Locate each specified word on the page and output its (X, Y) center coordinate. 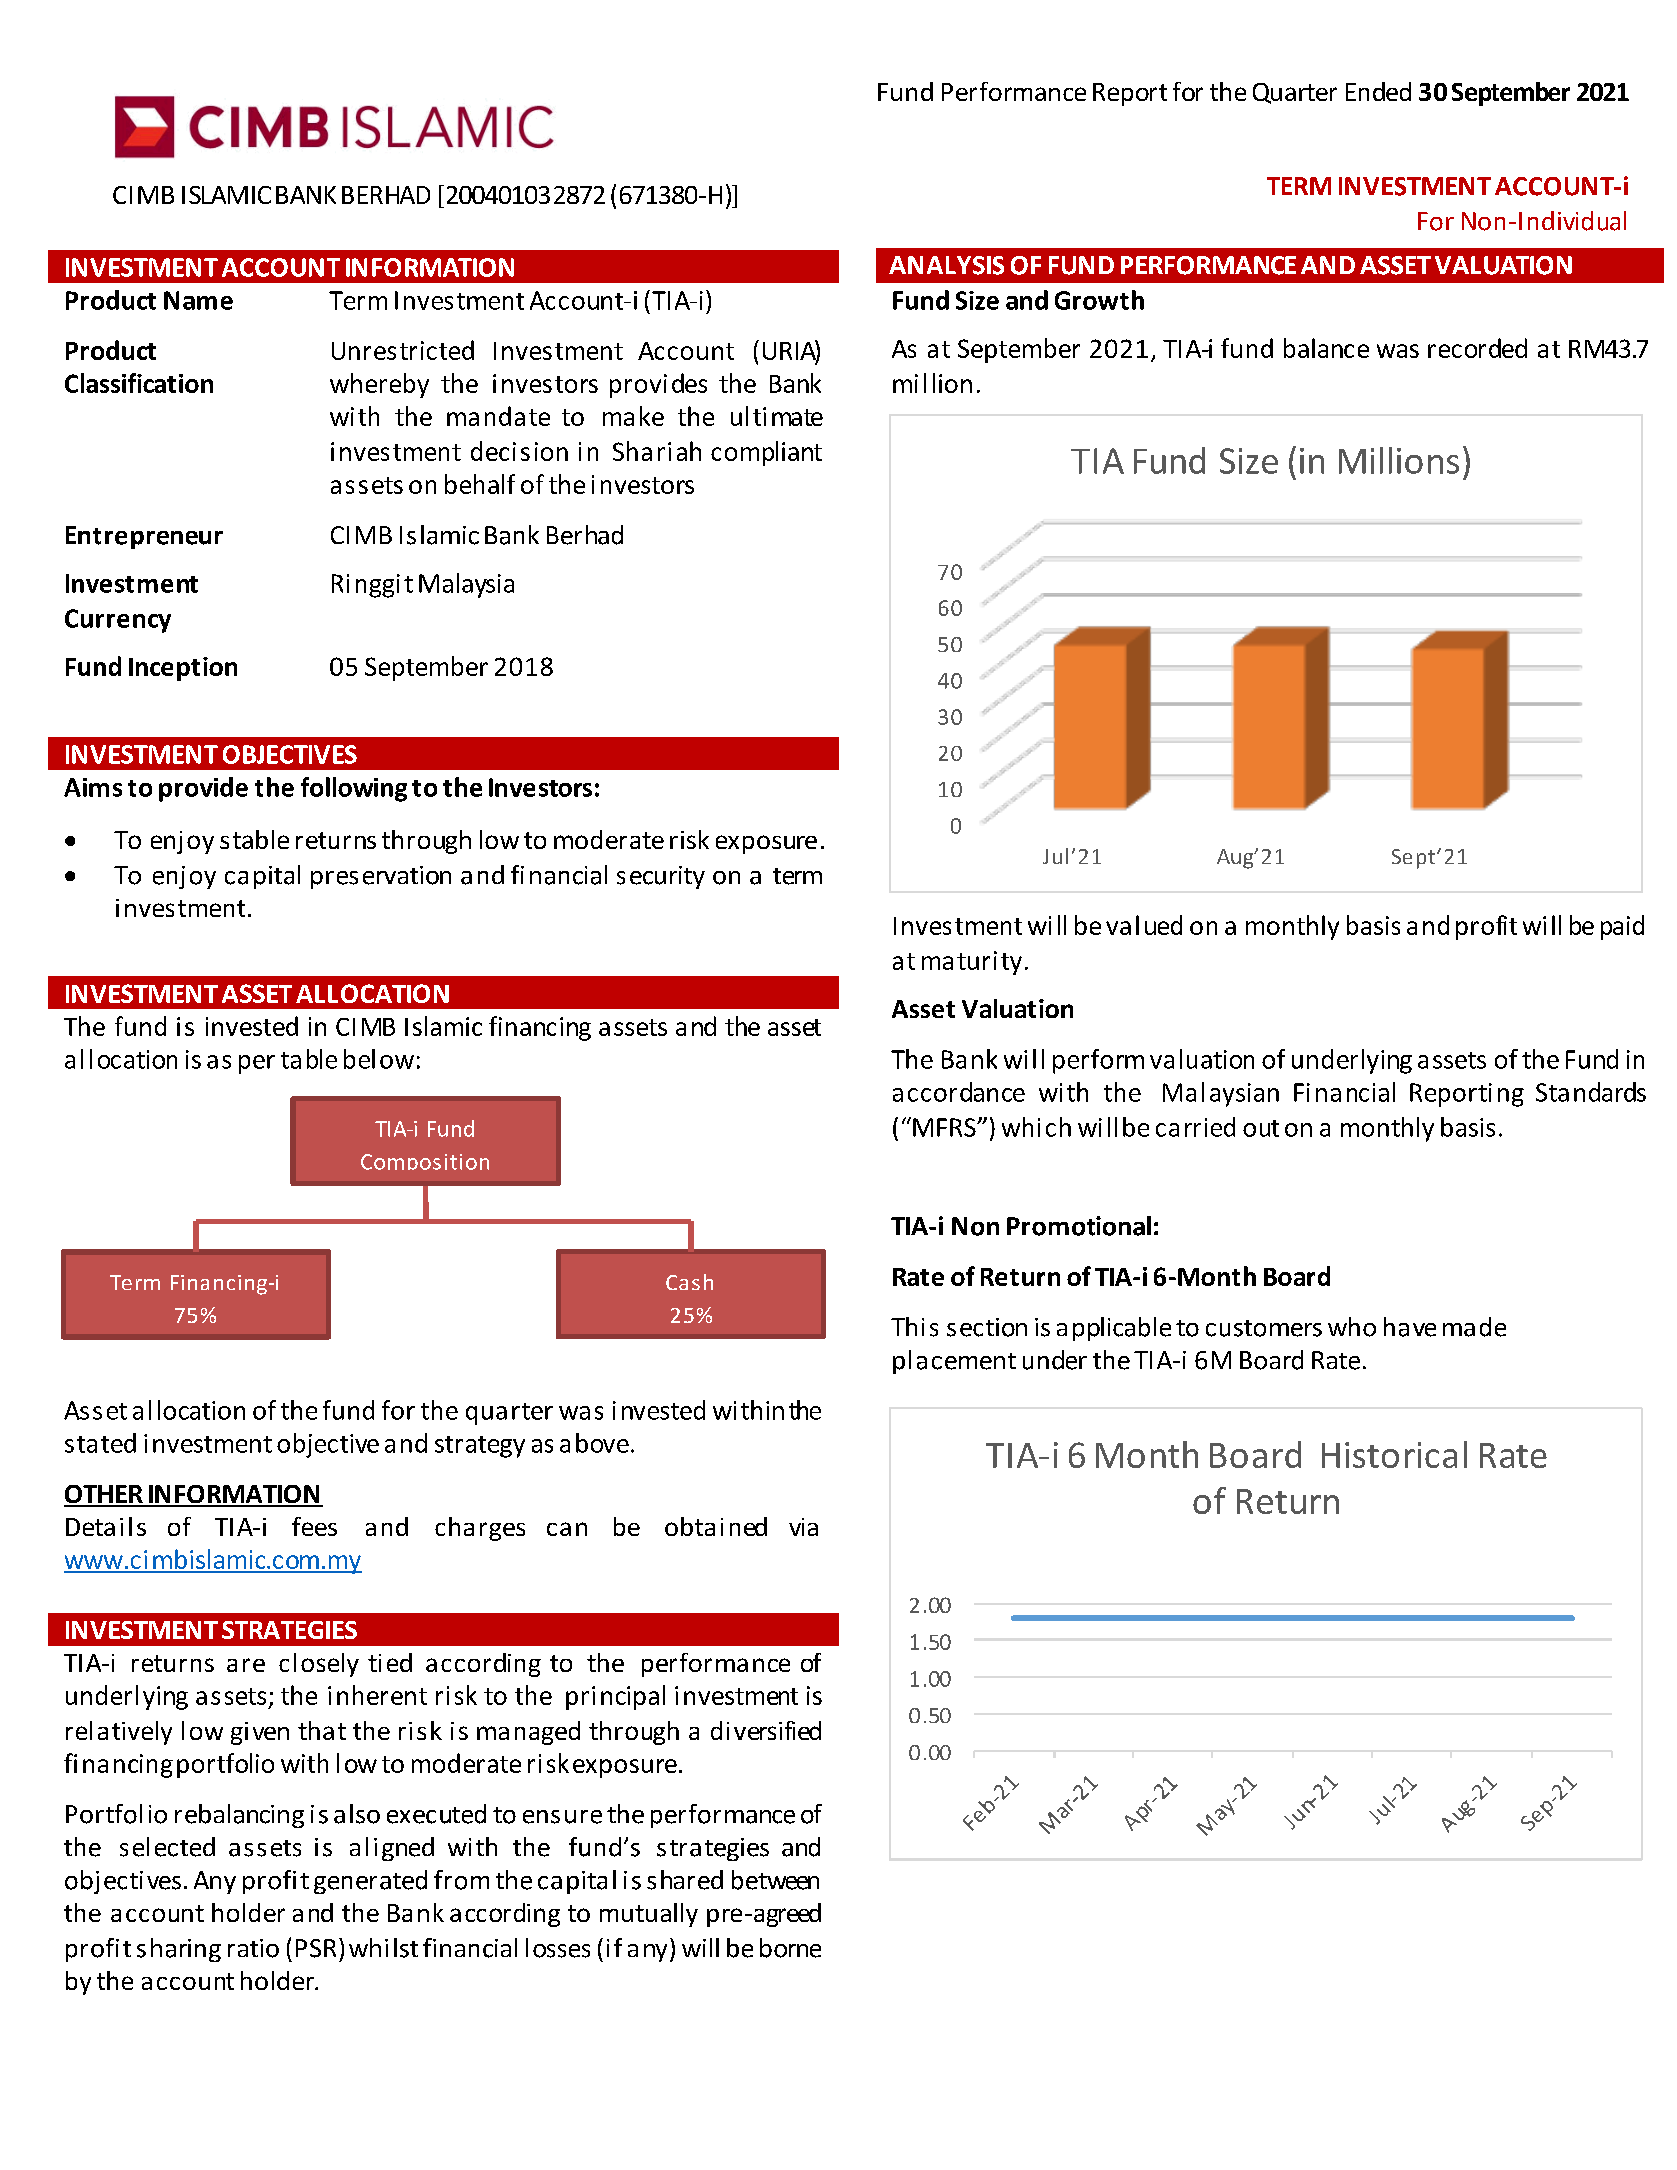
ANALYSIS (946, 265)
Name (198, 300)
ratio (253, 1948)
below (379, 1059)
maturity (972, 963)
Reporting (1467, 1095)
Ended (1378, 91)
